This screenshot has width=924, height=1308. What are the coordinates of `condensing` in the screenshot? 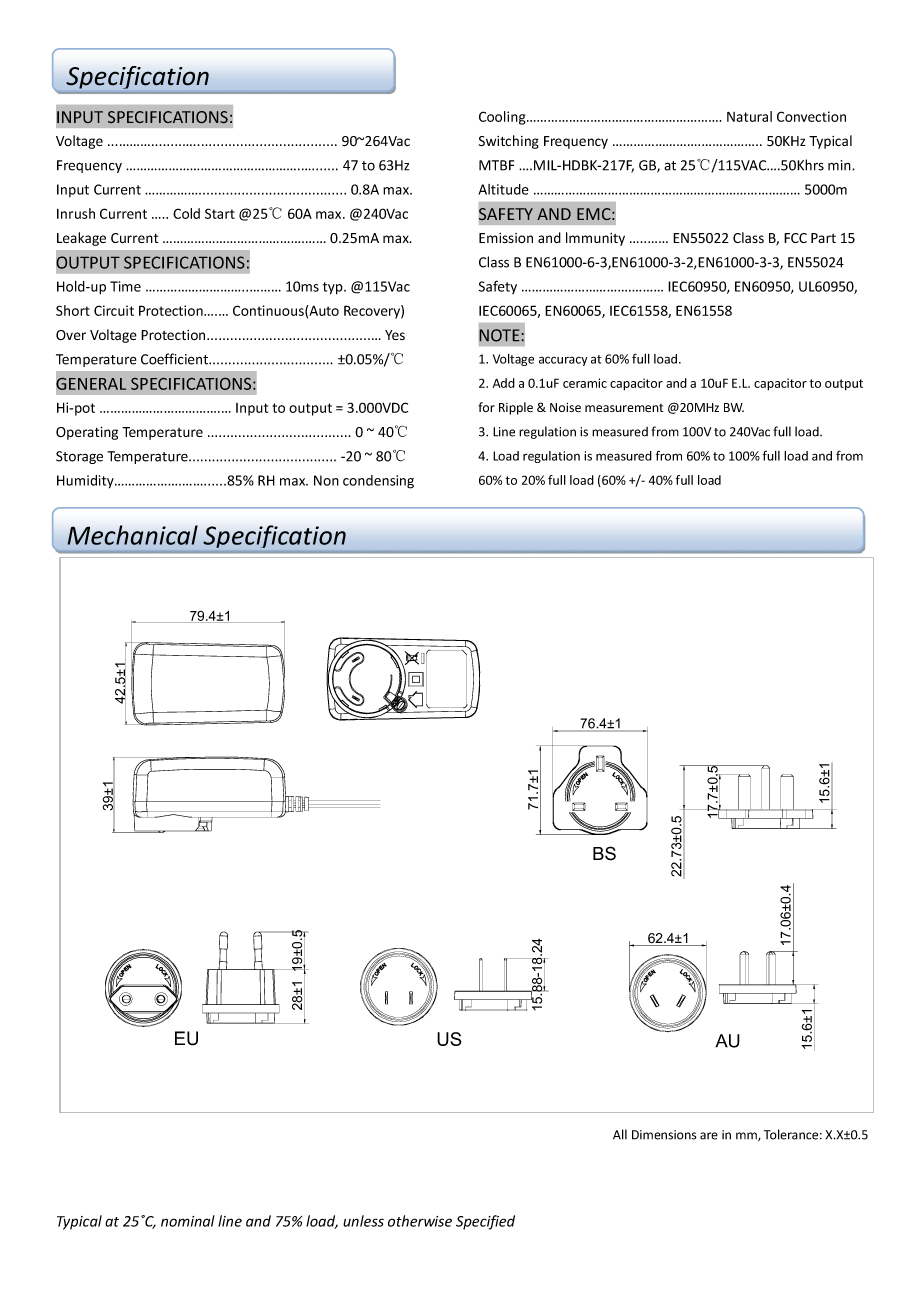 It's located at (378, 482).
